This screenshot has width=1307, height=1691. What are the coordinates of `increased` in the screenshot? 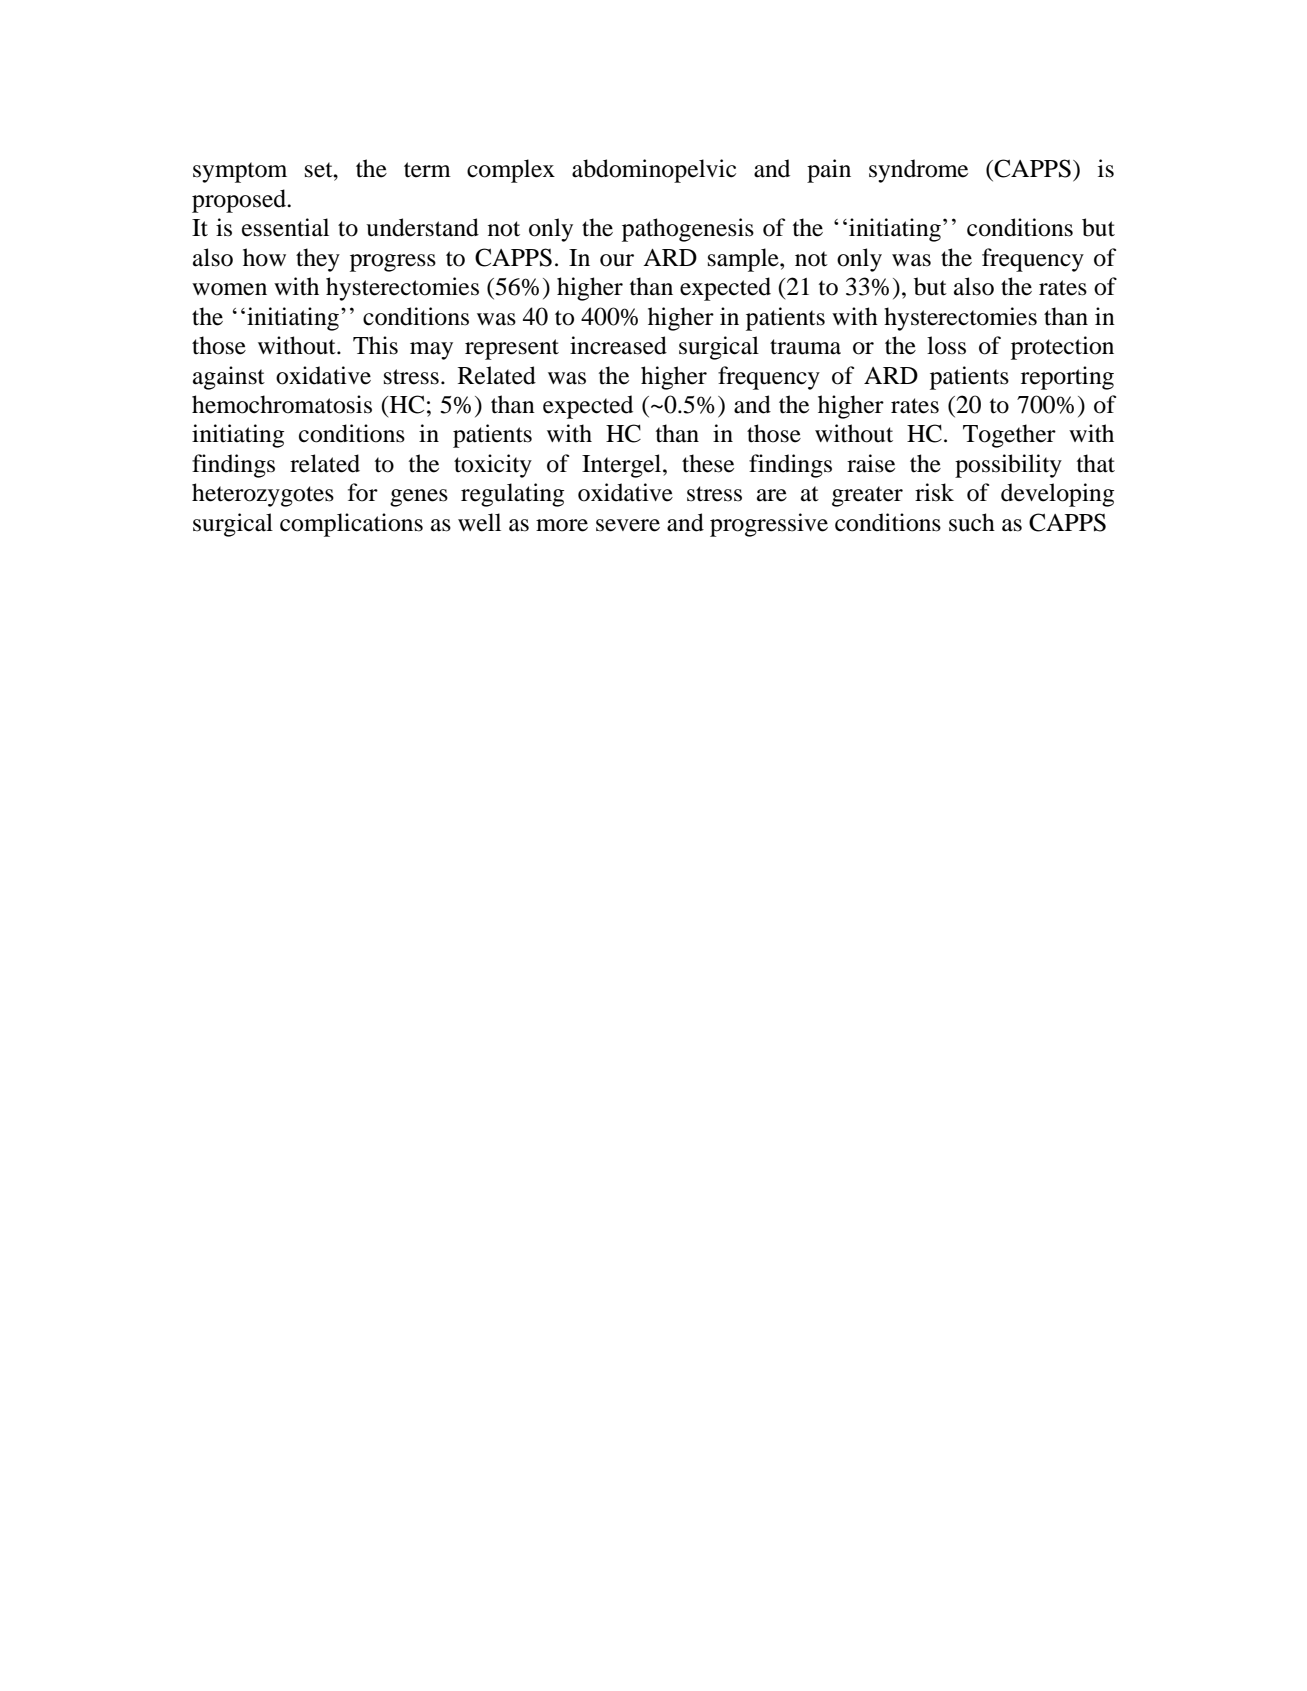 It's located at (618, 345).
